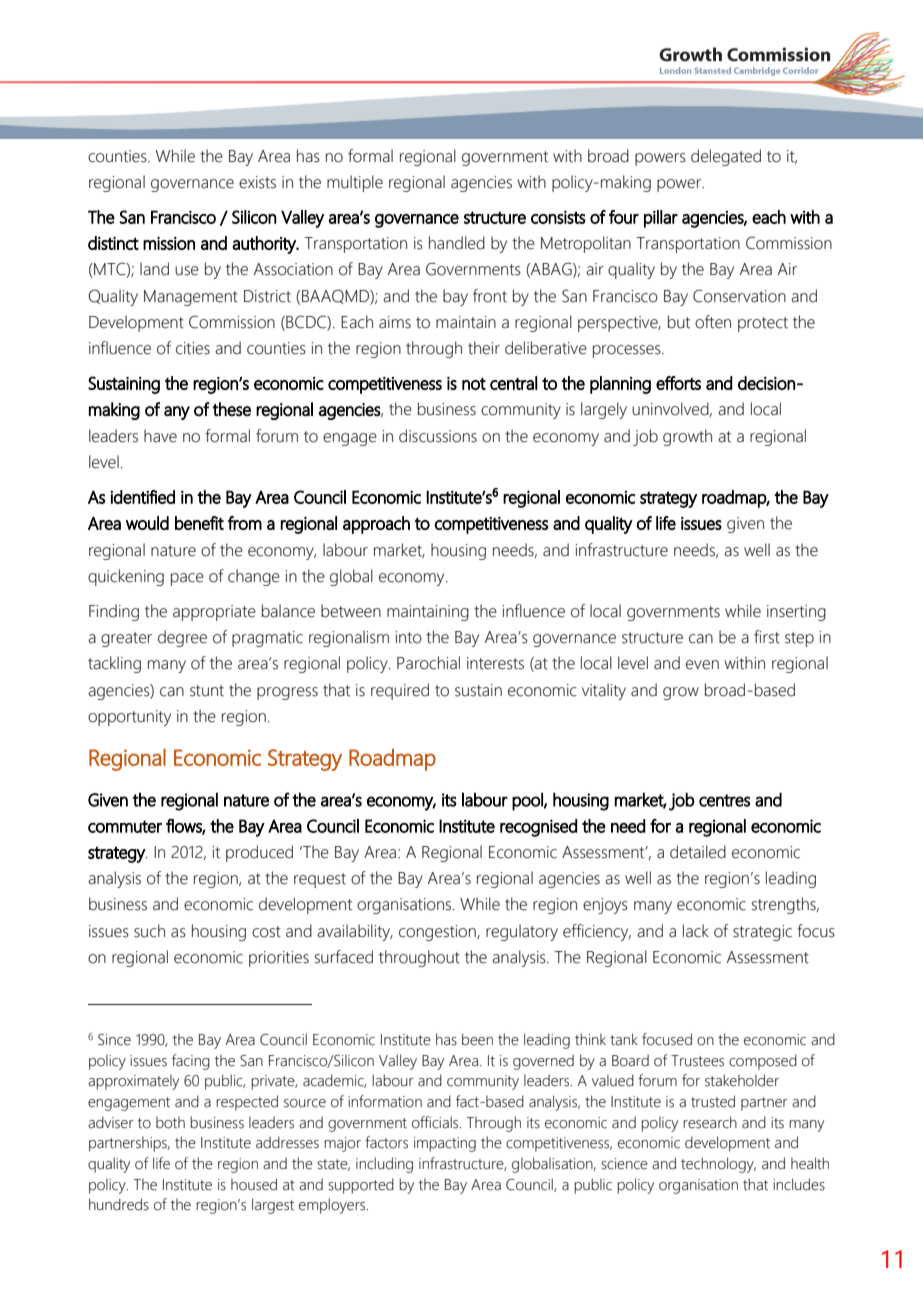 The height and width of the screenshot is (1308, 924). Describe the element at coordinates (257, 182) in the screenshot. I see `exists` at that location.
